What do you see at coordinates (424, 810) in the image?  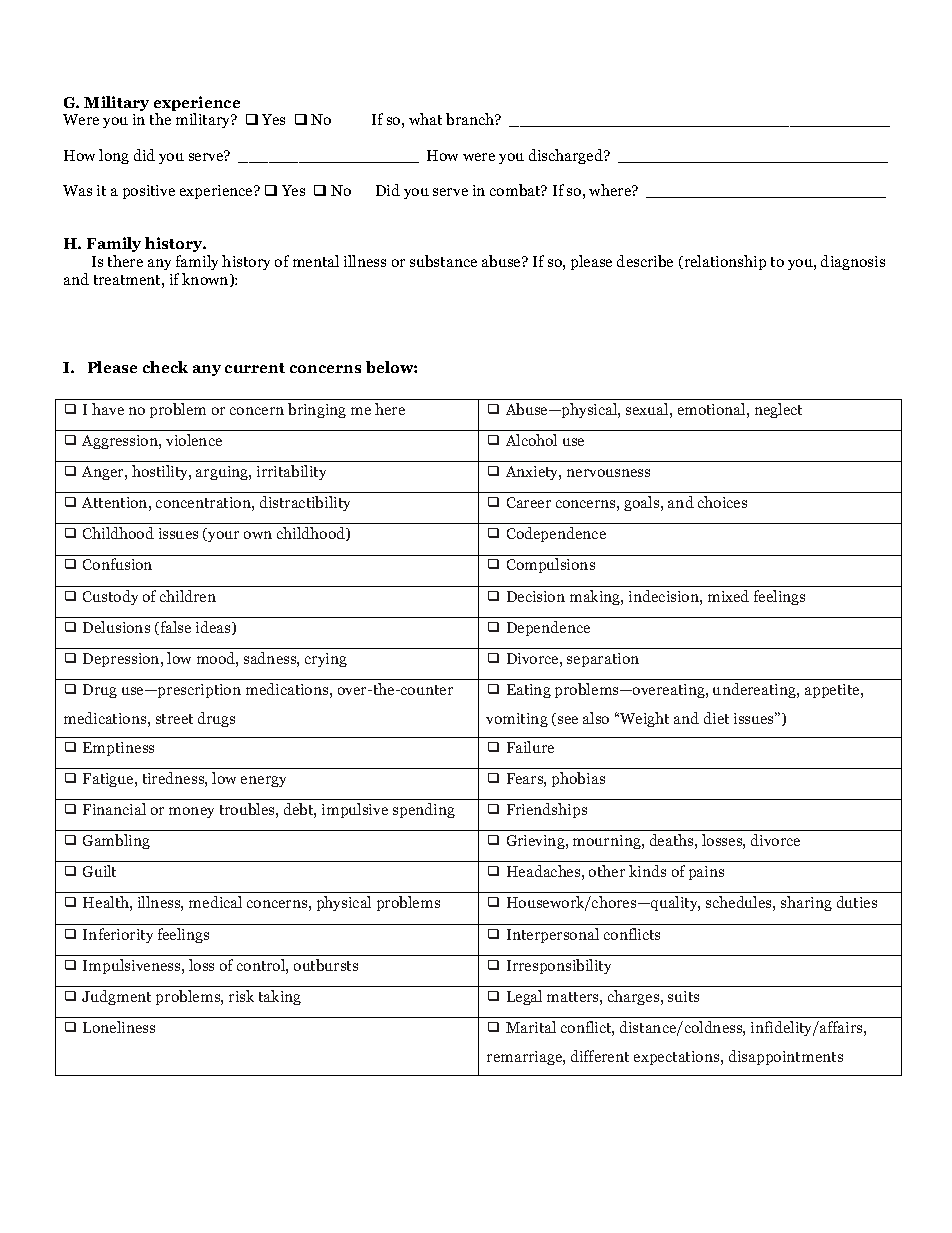 I see `spending` at bounding box center [424, 810].
